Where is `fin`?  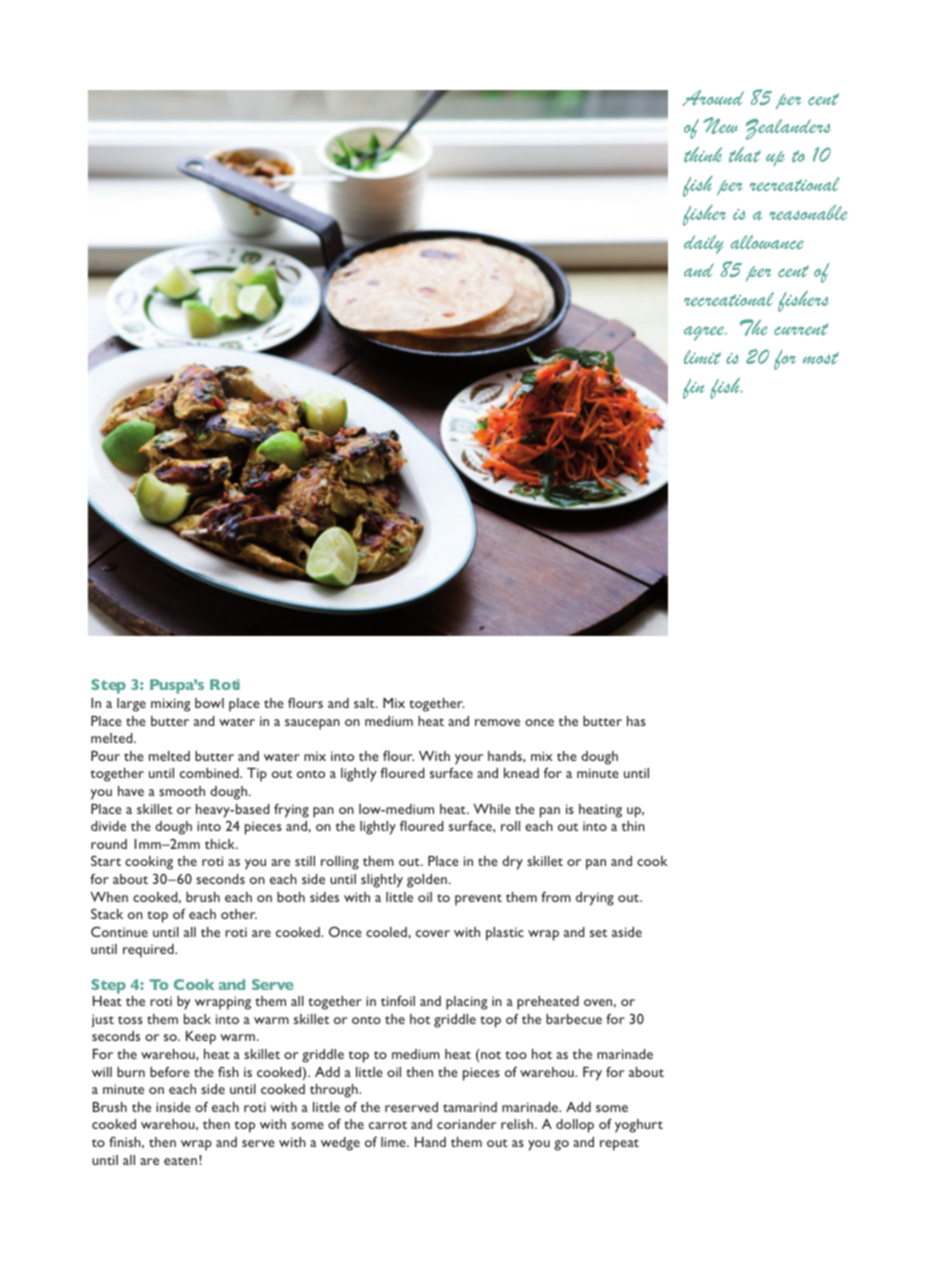 fin is located at coordinates (693, 389).
